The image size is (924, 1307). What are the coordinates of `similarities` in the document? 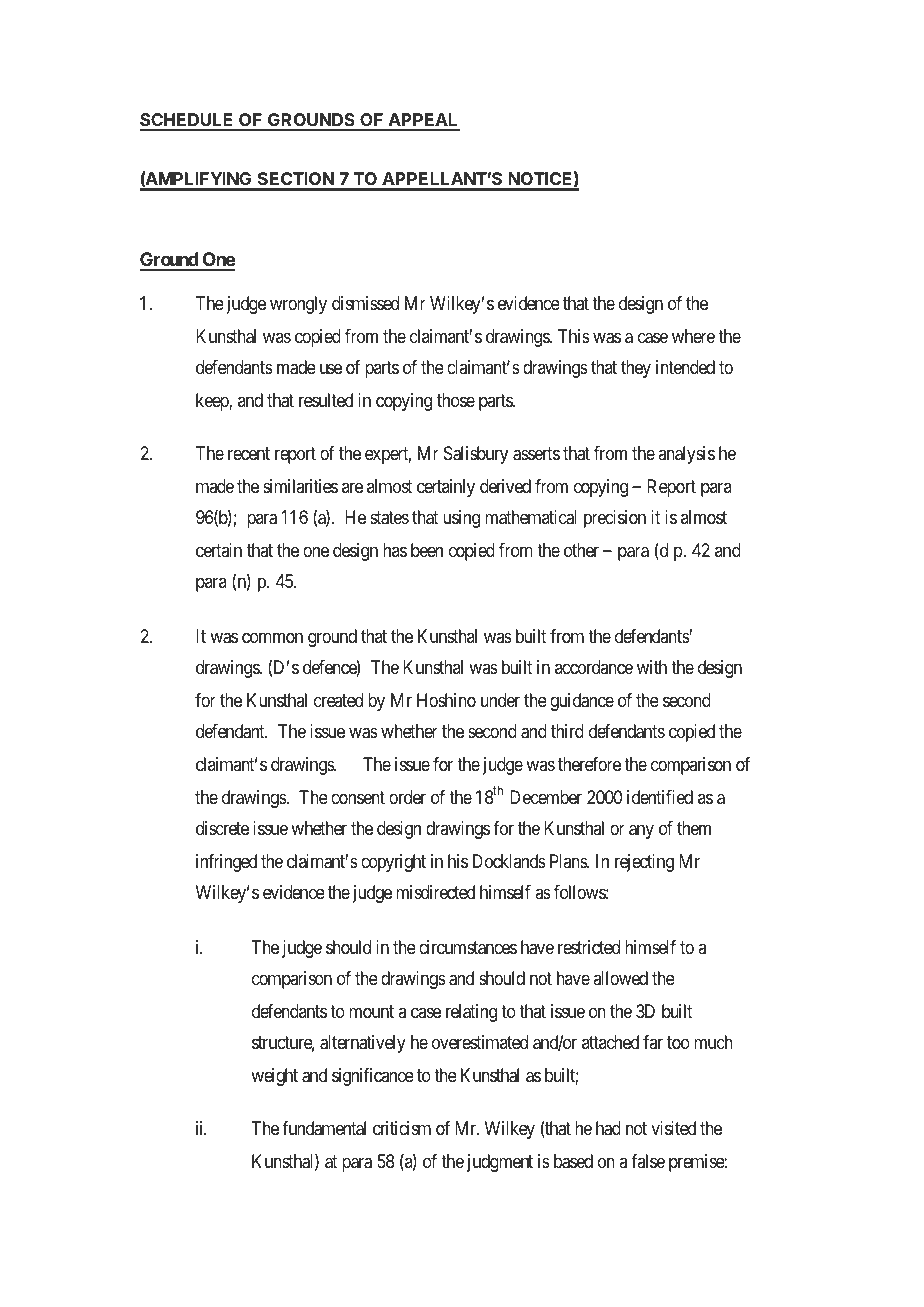 It's located at (300, 486).
